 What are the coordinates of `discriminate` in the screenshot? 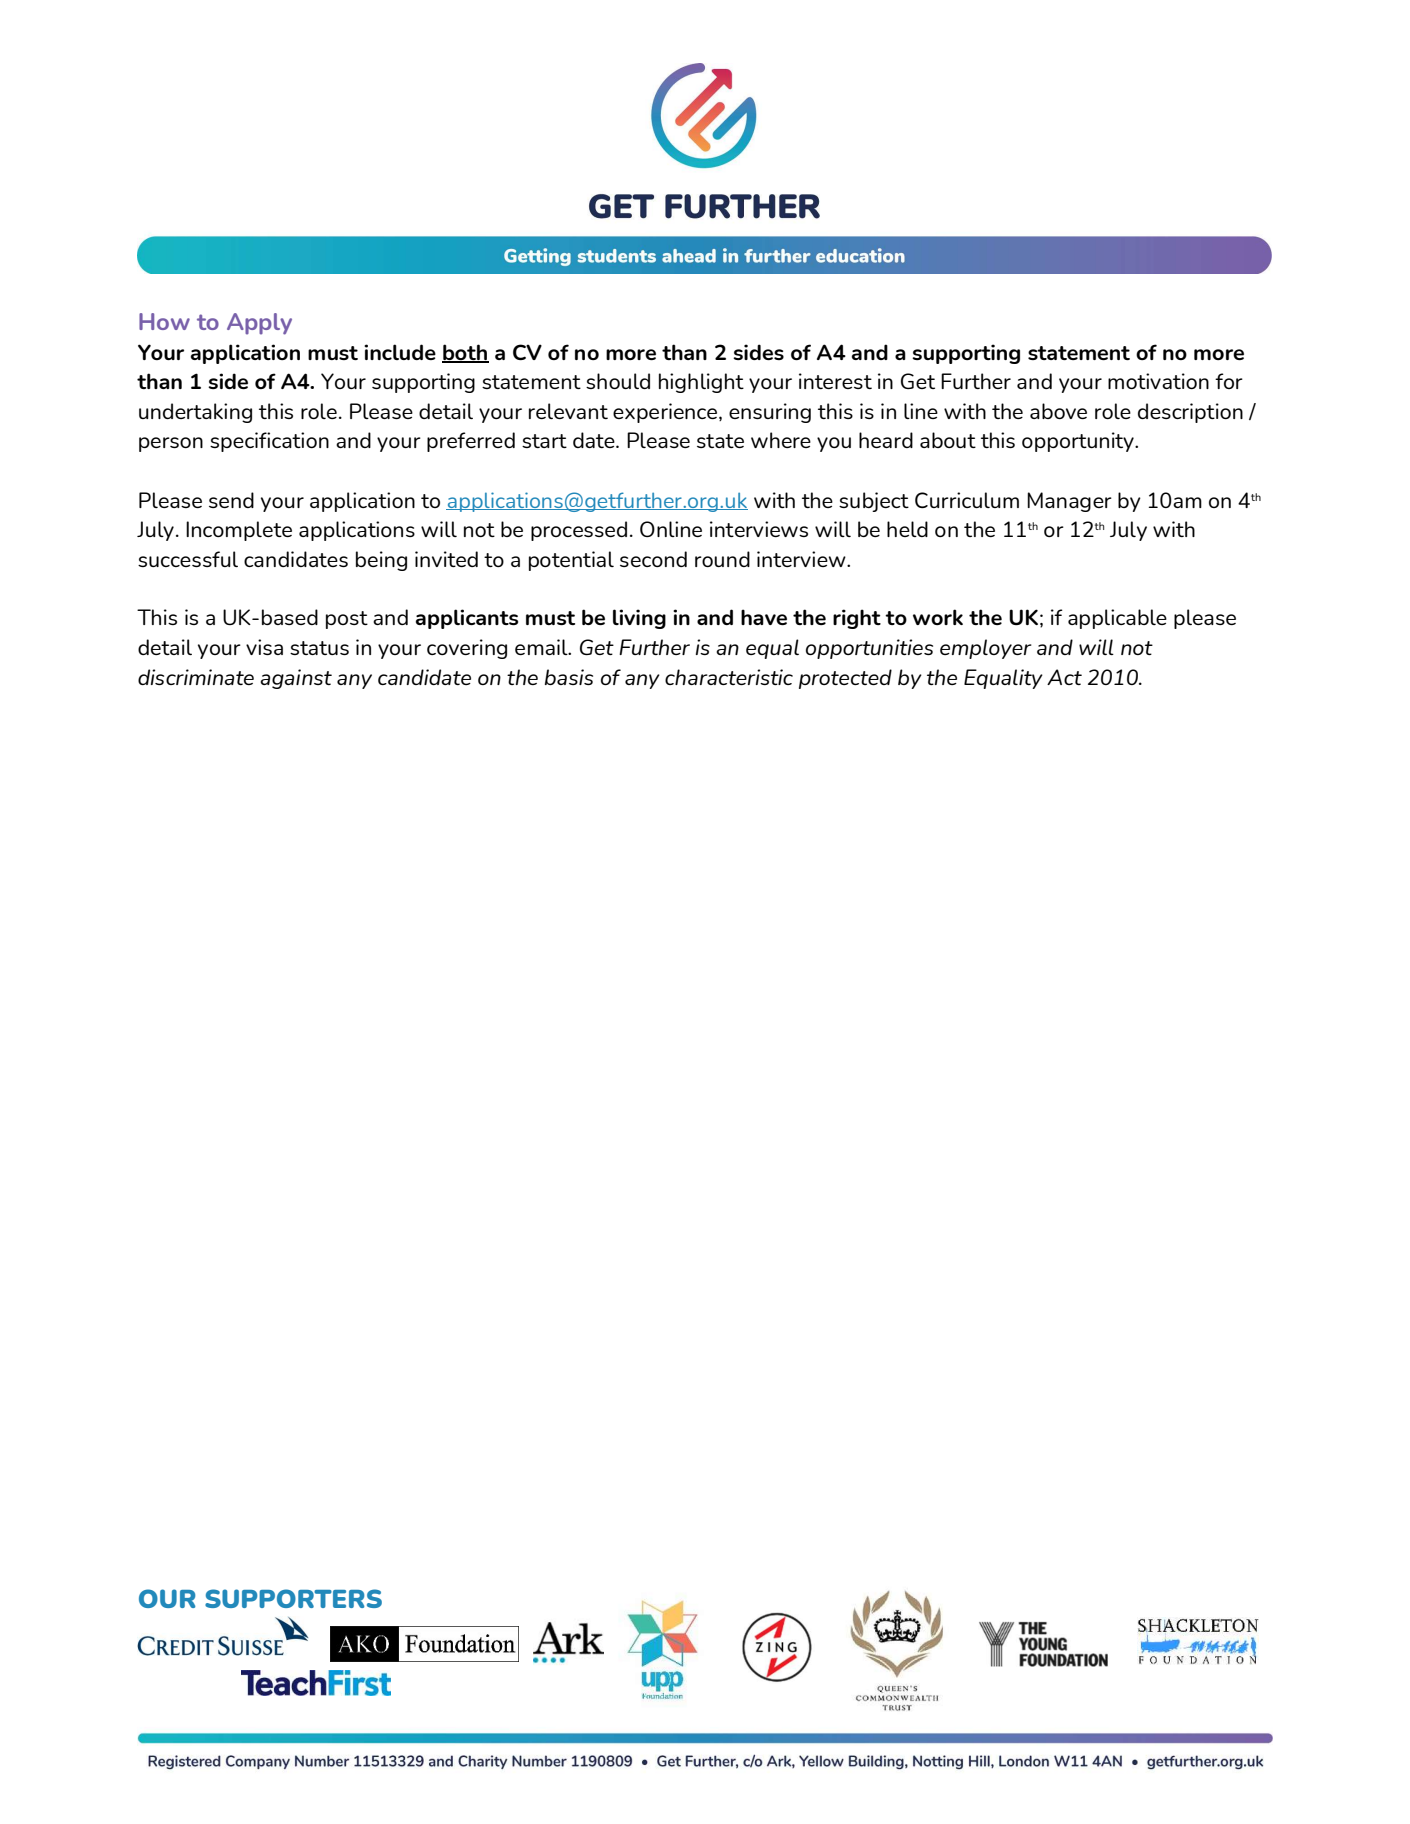 It's located at (196, 677).
